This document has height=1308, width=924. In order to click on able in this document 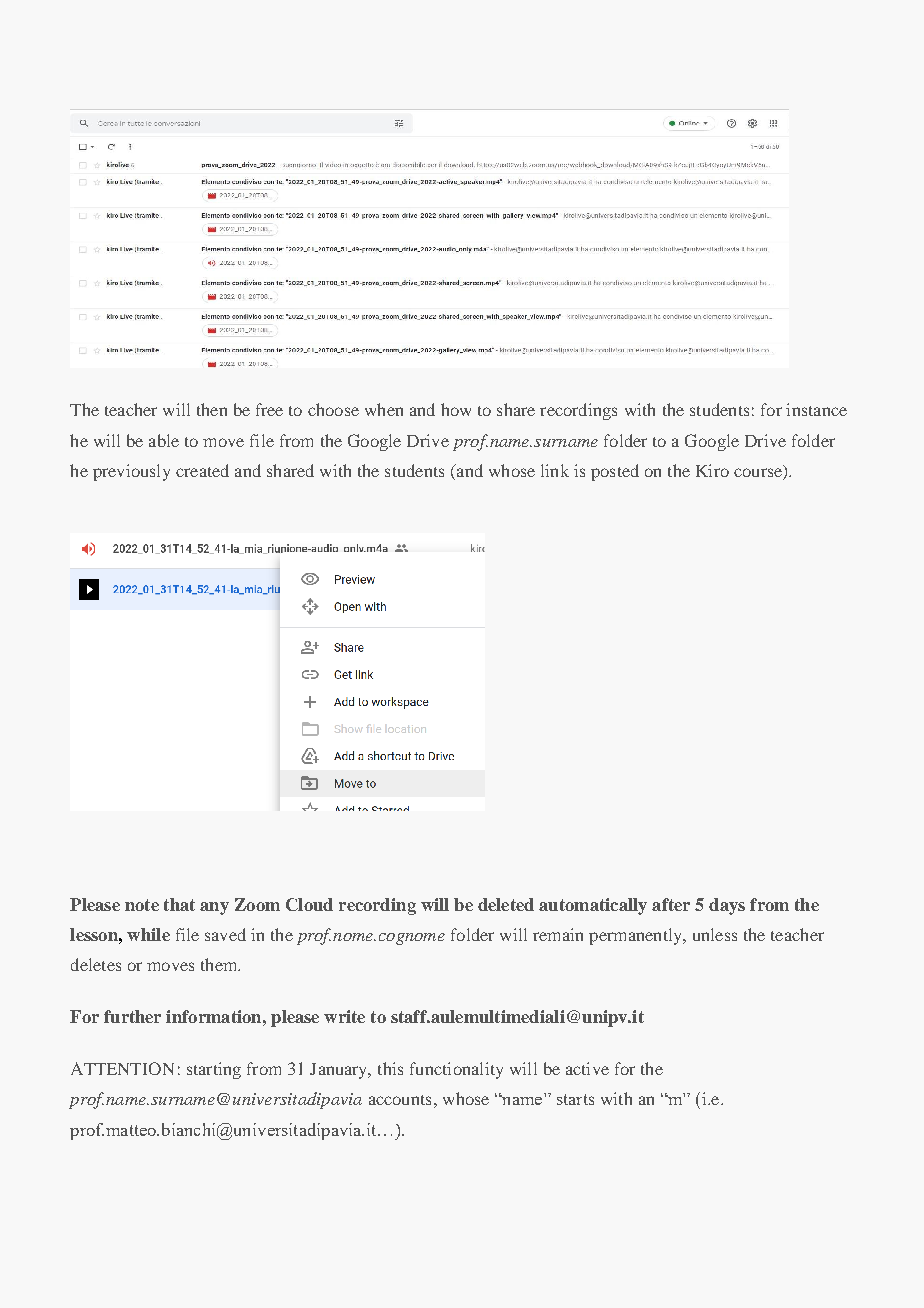, I will do `click(164, 440)`.
